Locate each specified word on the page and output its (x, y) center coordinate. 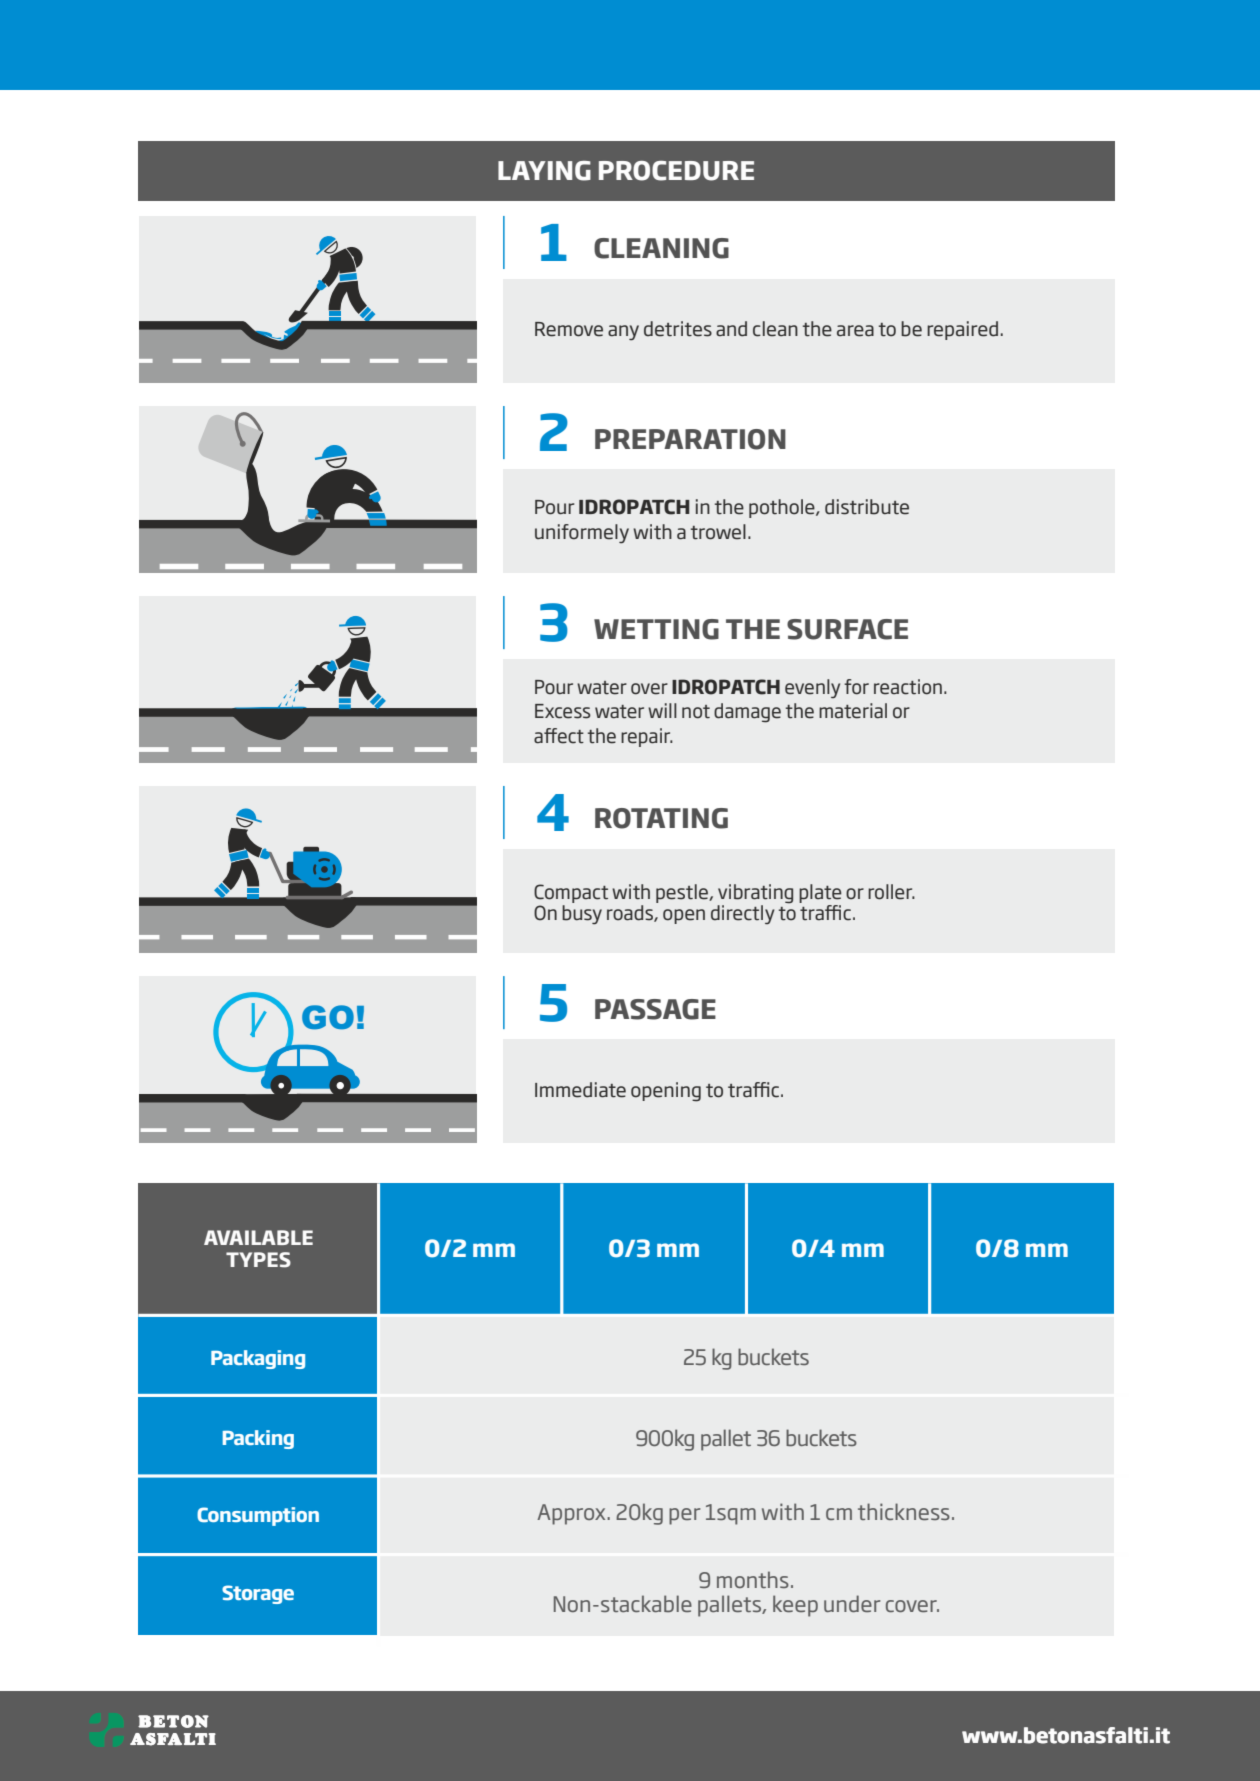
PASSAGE (655, 1009)
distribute (867, 507)
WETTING (656, 629)
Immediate (580, 1090)
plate (820, 895)
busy (582, 915)
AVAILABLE (258, 1237)
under (852, 1603)
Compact (571, 895)
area (855, 331)
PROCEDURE (676, 171)
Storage (258, 1594)
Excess (563, 711)
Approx (572, 1514)
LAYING (544, 171)
